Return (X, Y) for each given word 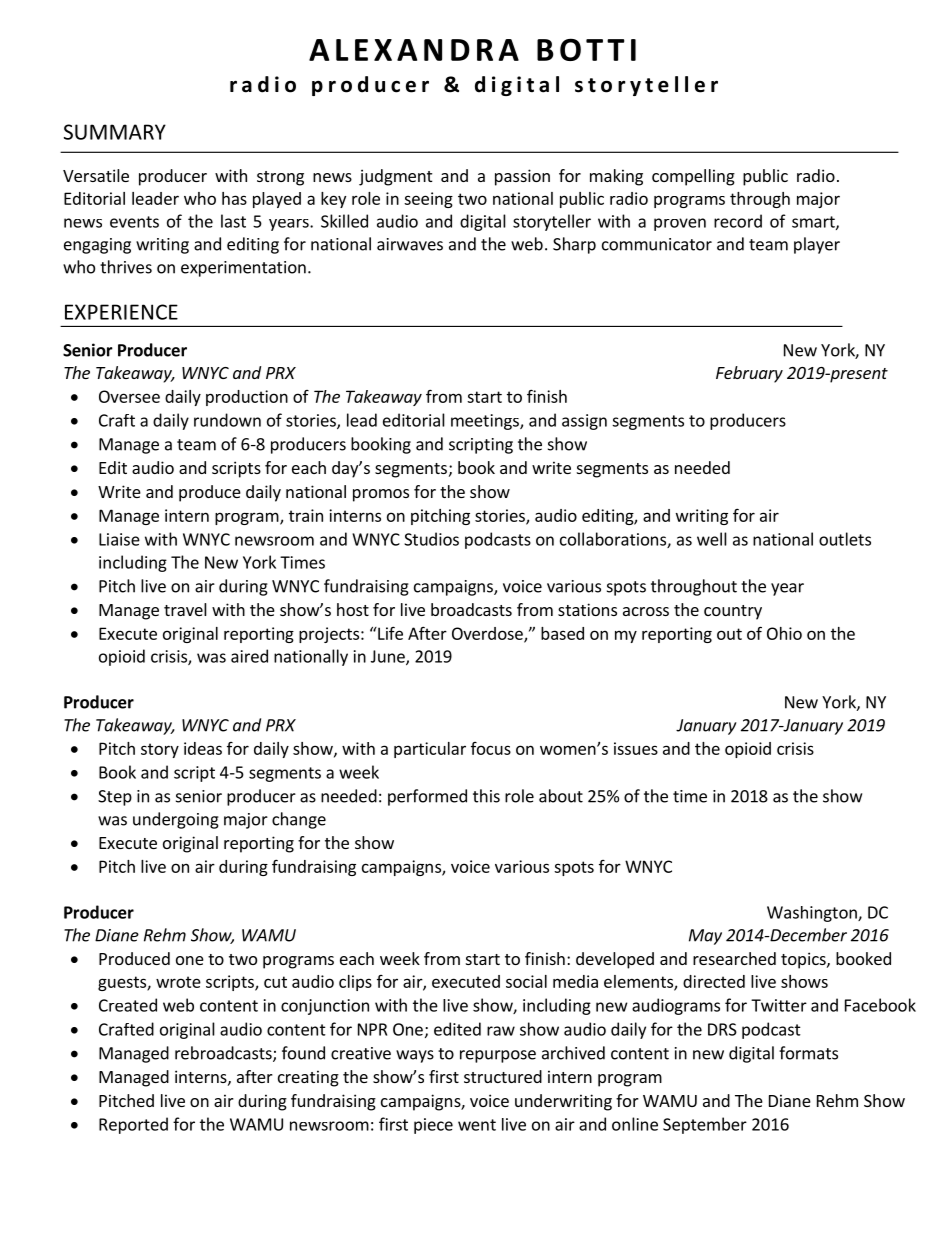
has (234, 198)
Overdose (488, 634)
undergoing (176, 820)
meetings (486, 422)
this (486, 796)
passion (522, 177)
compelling (693, 177)
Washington (813, 914)
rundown (227, 420)
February (749, 374)
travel (185, 609)
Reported (133, 1125)
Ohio (784, 633)
